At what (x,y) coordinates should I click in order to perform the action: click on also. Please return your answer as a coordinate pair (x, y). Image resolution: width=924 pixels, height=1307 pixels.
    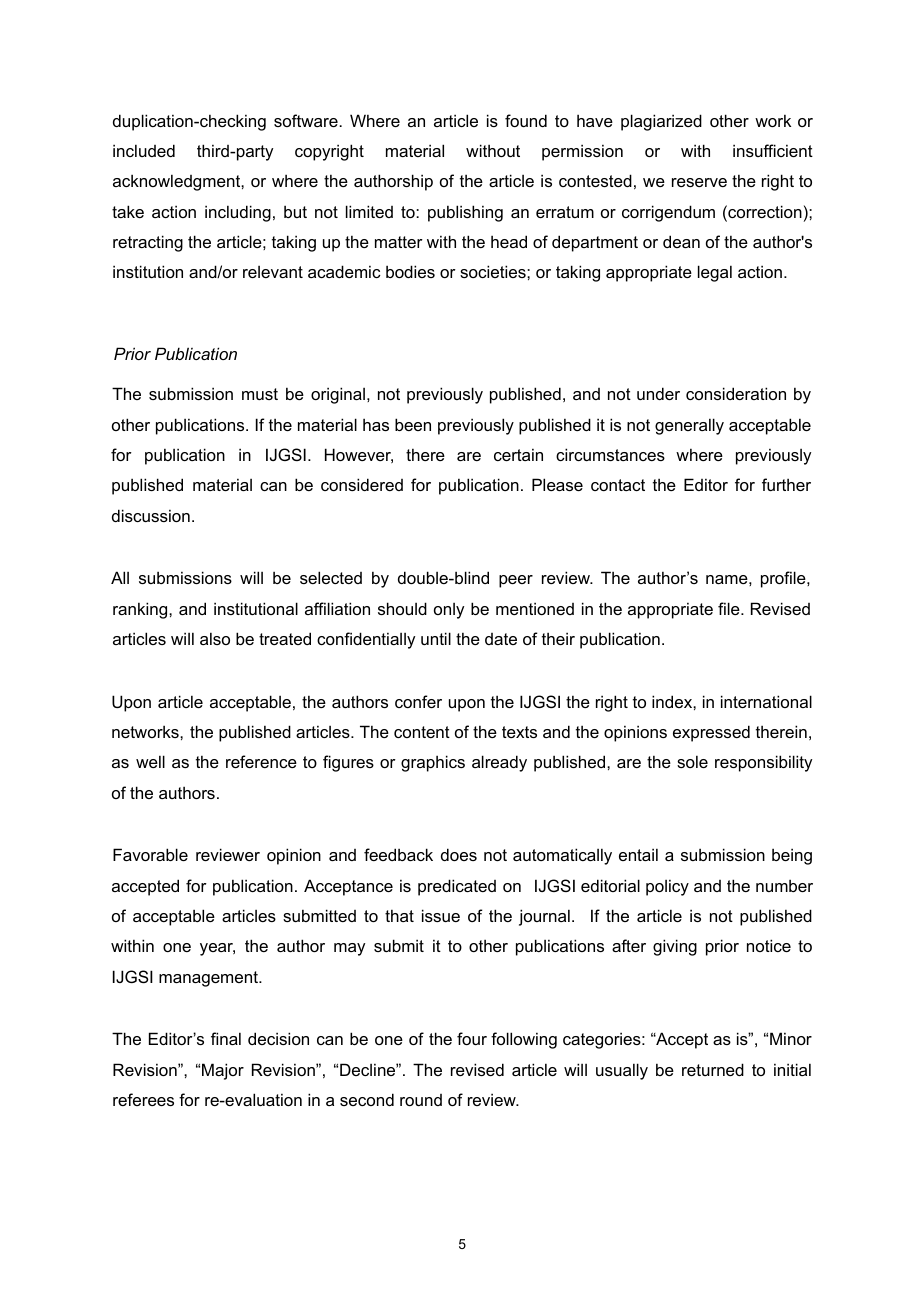
    Looking at the image, I should click on (215, 638).
